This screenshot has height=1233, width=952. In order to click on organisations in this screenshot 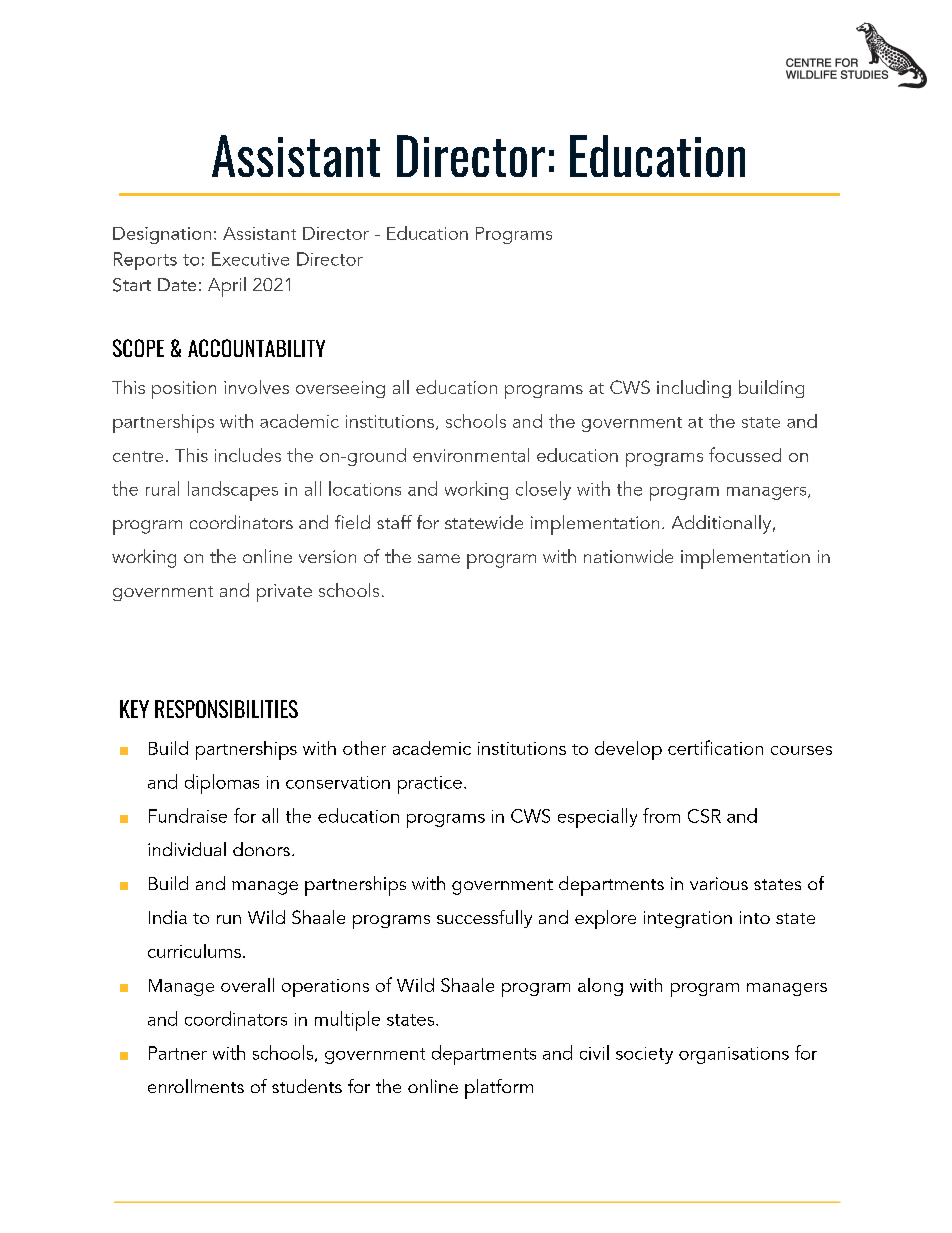, I will do `click(734, 1055)`.
